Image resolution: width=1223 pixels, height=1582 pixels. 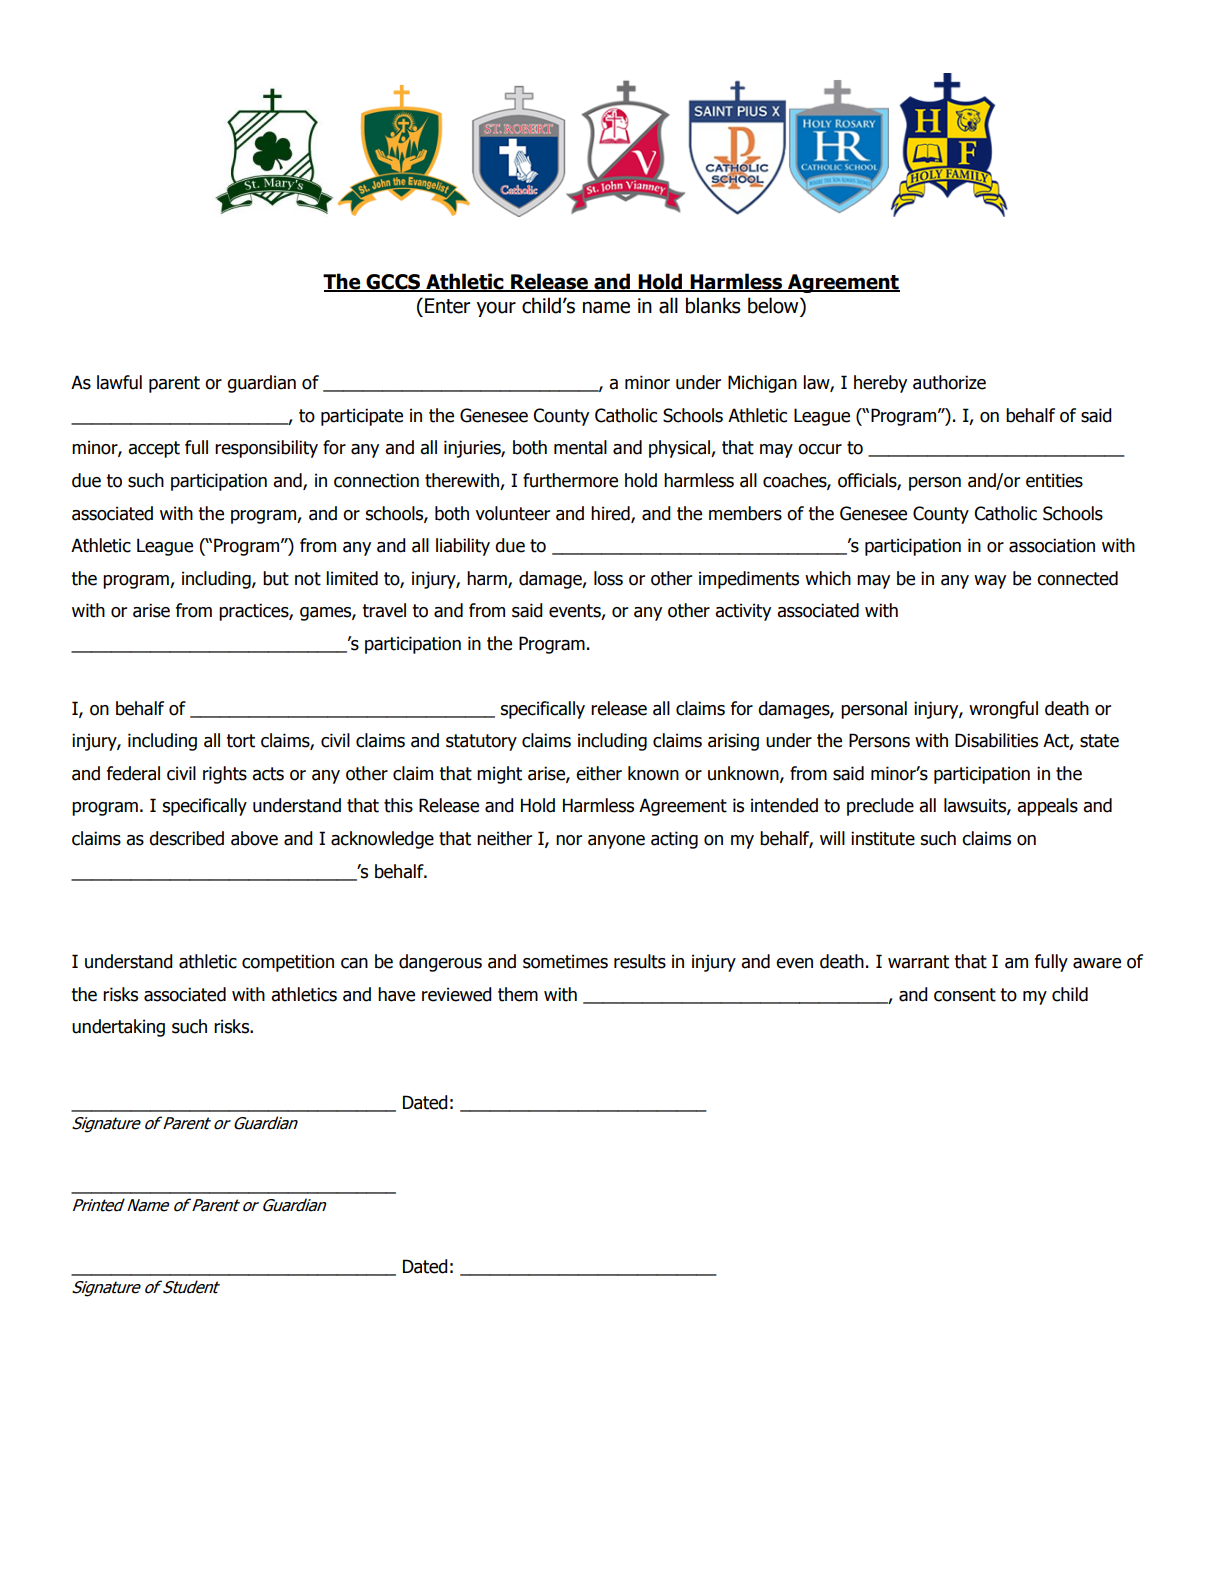 I want to click on authorize, so click(x=949, y=382).
